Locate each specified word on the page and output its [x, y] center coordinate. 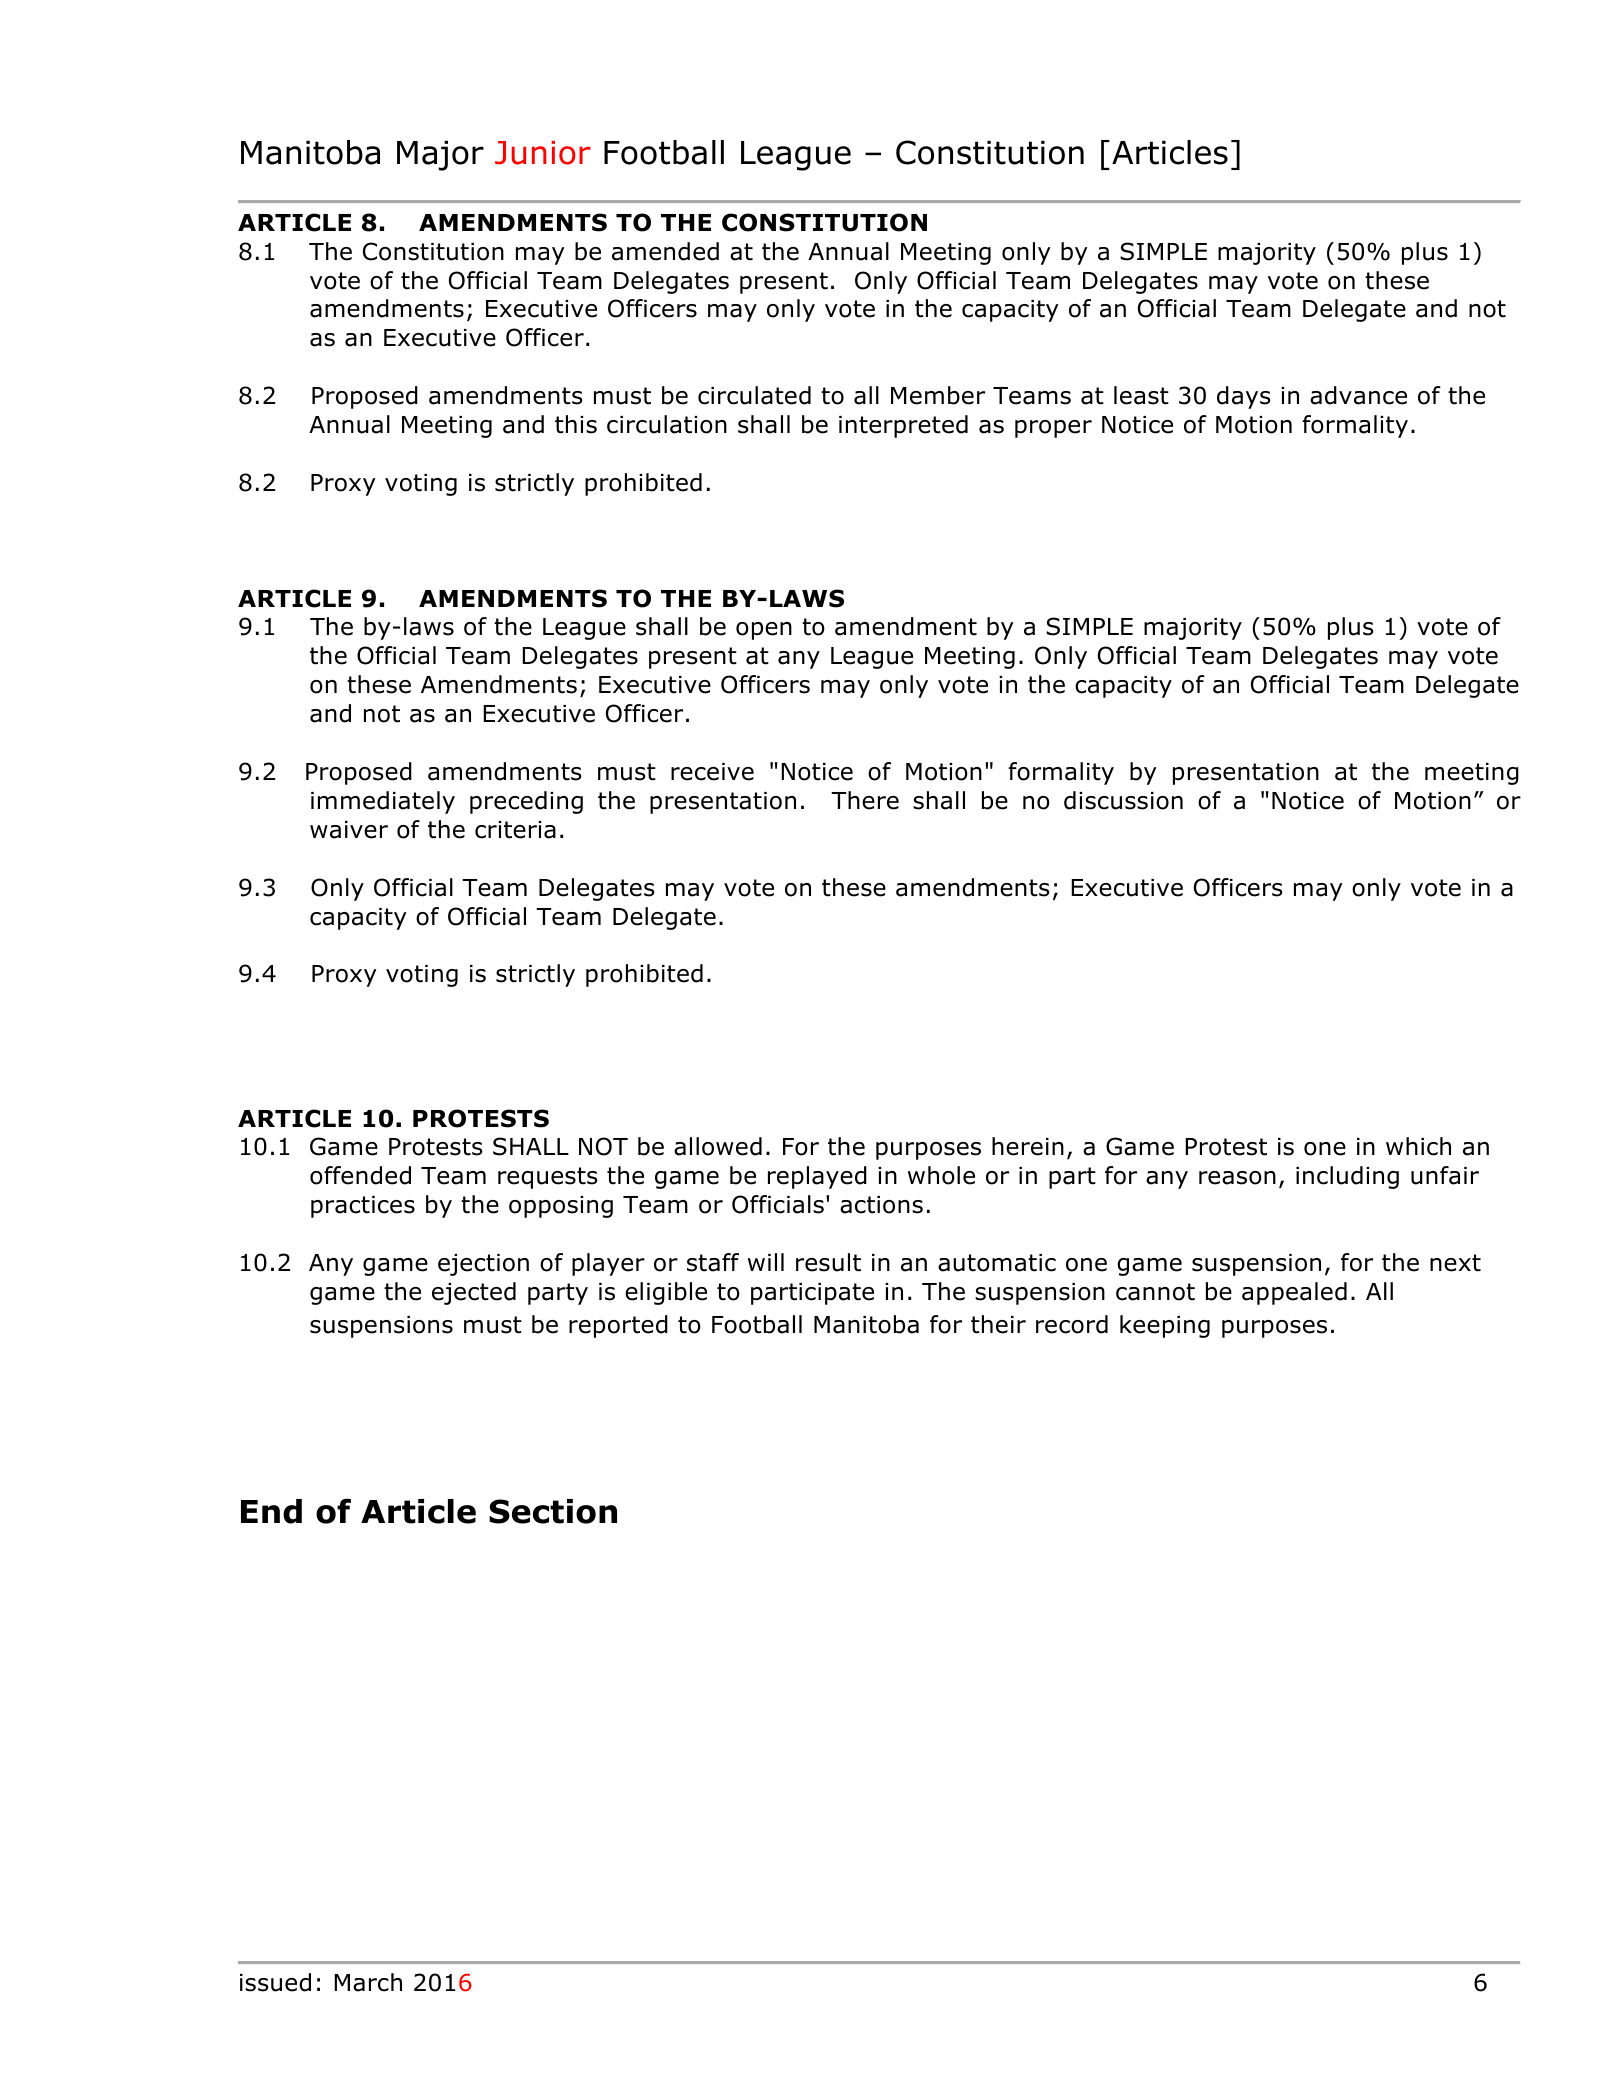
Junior [543, 153]
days [1244, 397]
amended [665, 251]
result [828, 1262]
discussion [1123, 800]
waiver [349, 830]
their [998, 1324]
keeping [1165, 1326]
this [576, 424]
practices [363, 1207]
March [368, 1982]
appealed [1294, 1293]
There [865, 800]
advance [1358, 395]
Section [553, 1511]
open [764, 631]
